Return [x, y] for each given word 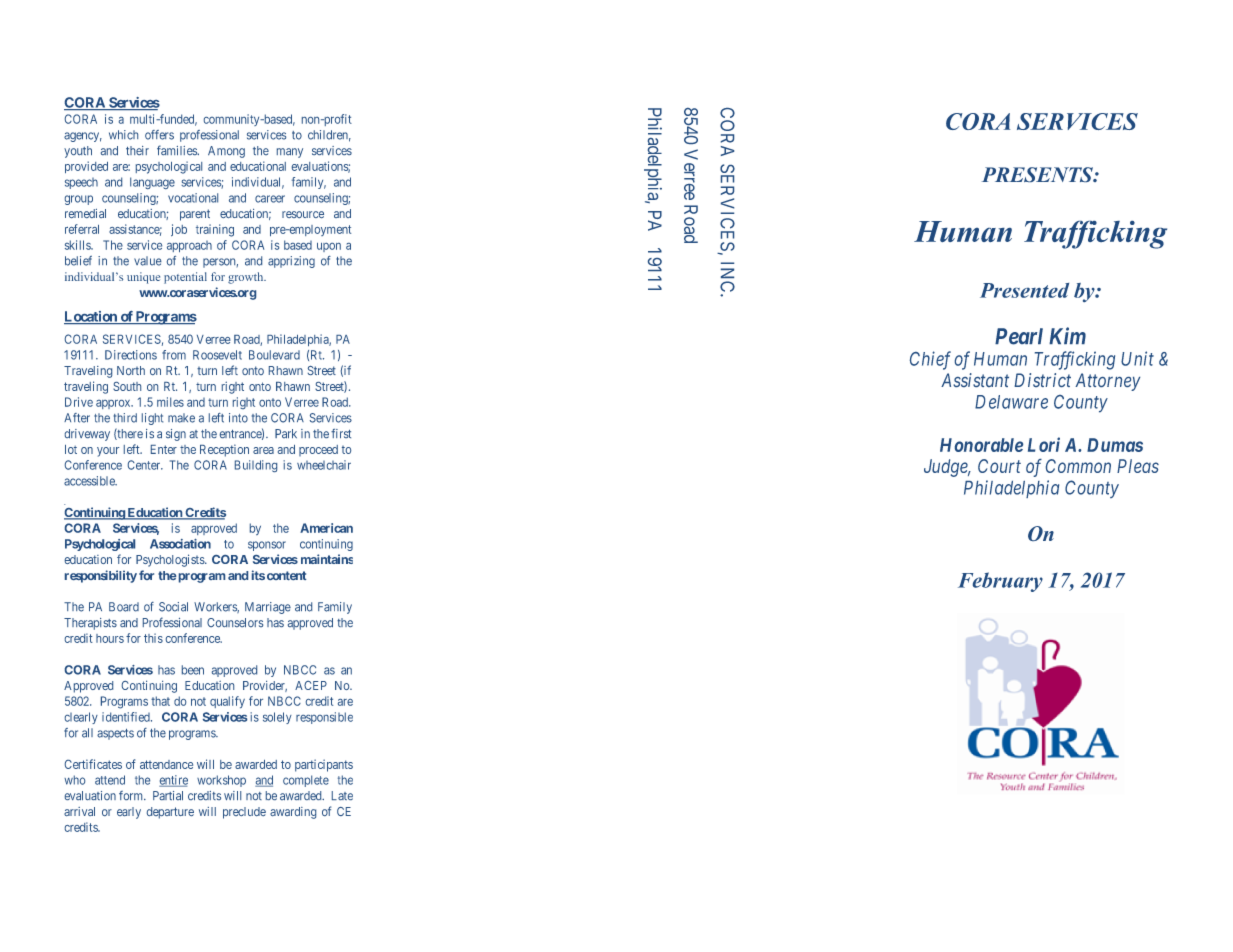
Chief [930, 360]
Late [342, 795]
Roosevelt [217, 355]
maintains [327, 559]
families [178, 150]
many [290, 153]
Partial [168, 795]
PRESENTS [1038, 174]
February [1000, 582]
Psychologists [171, 560]
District [1042, 380]
